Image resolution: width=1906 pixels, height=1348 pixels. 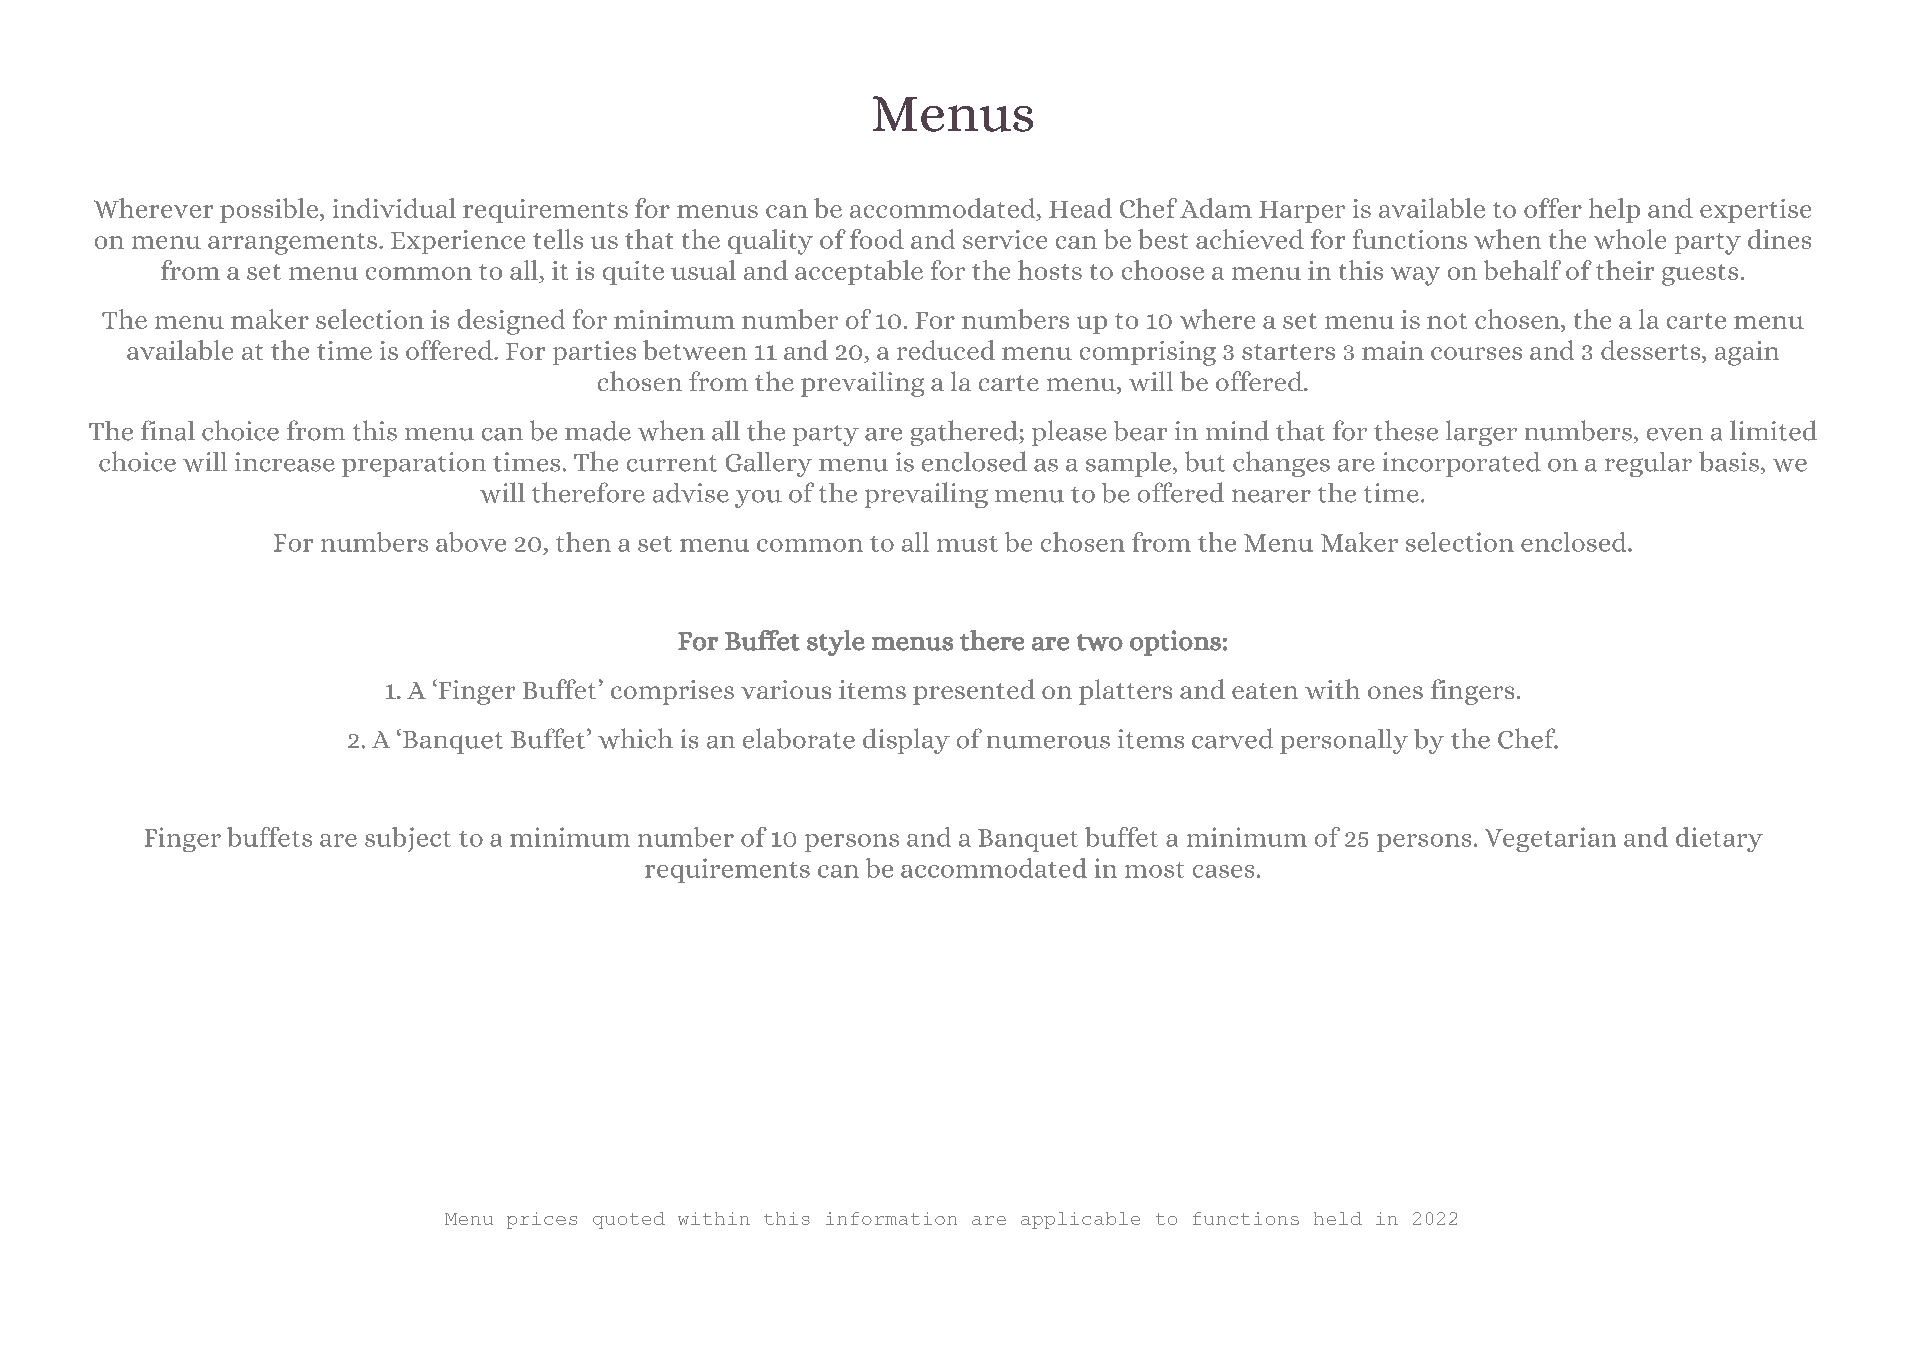 I want to click on regular, so click(x=1648, y=464).
